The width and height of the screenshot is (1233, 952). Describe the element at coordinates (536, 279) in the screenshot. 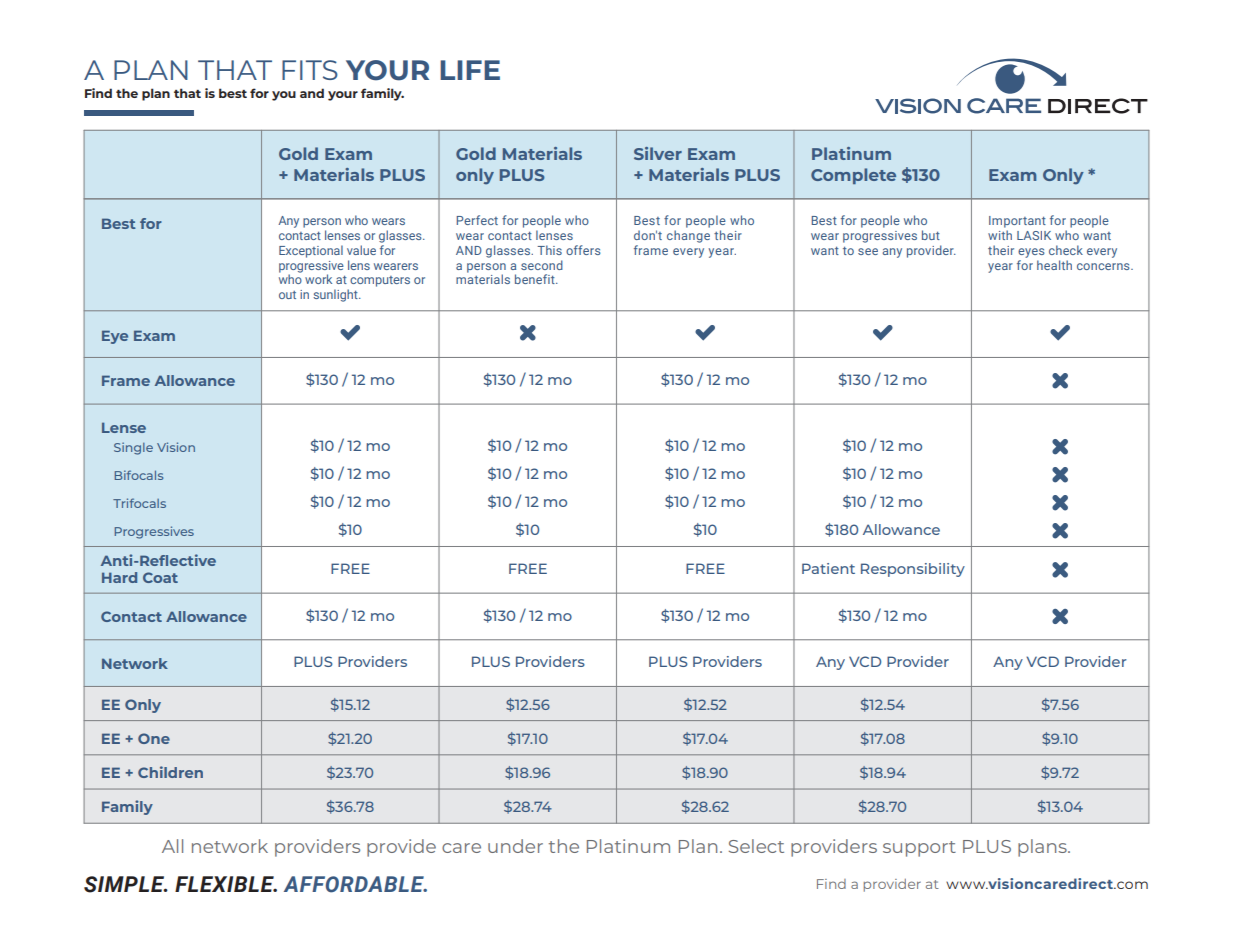

I see `benefit` at that location.
